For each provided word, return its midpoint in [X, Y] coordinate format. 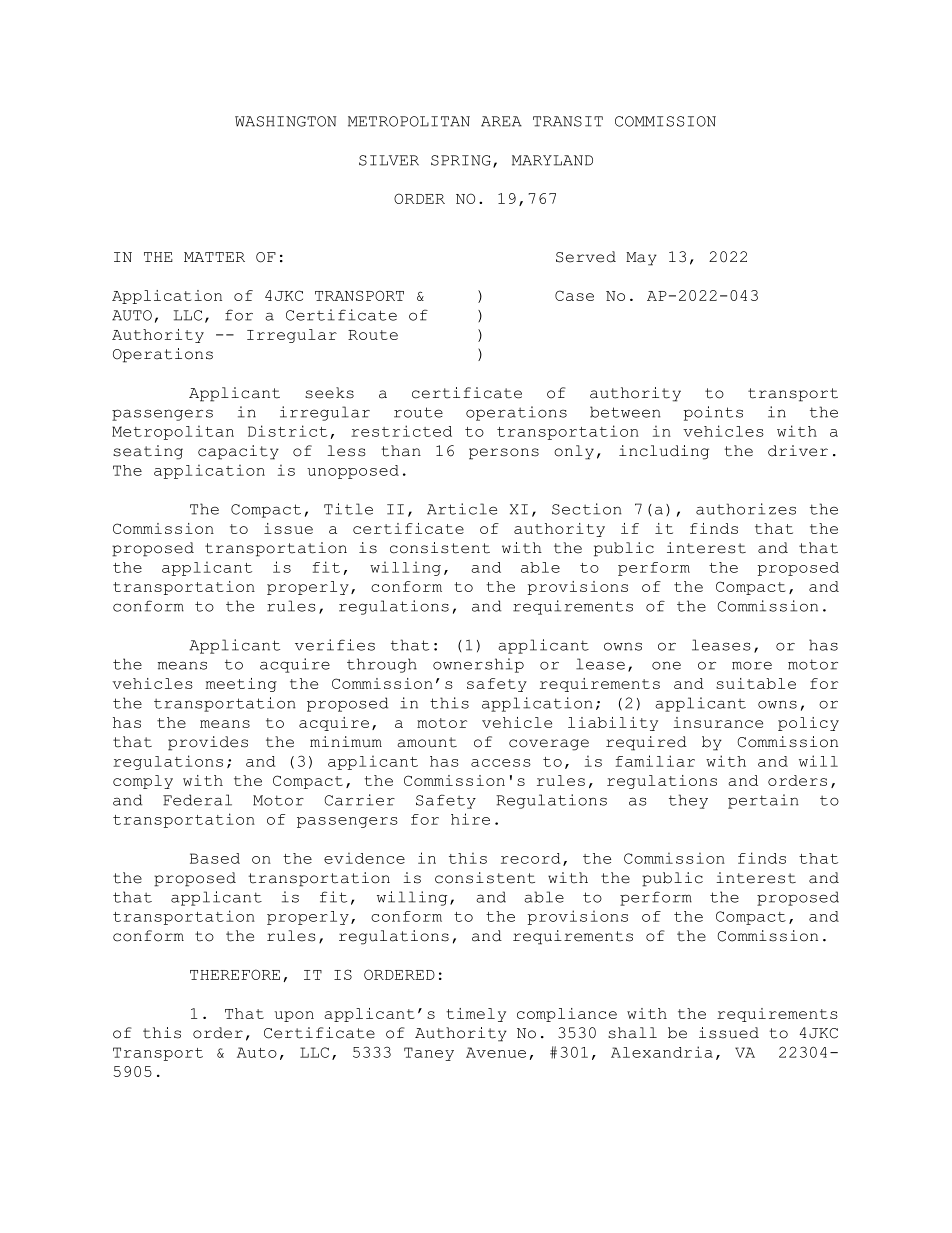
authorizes [746, 509]
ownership [478, 665]
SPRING [461, 160]
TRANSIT [568, 121]
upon [294, 1016]
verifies [335, 645]
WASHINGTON [285, 121]
